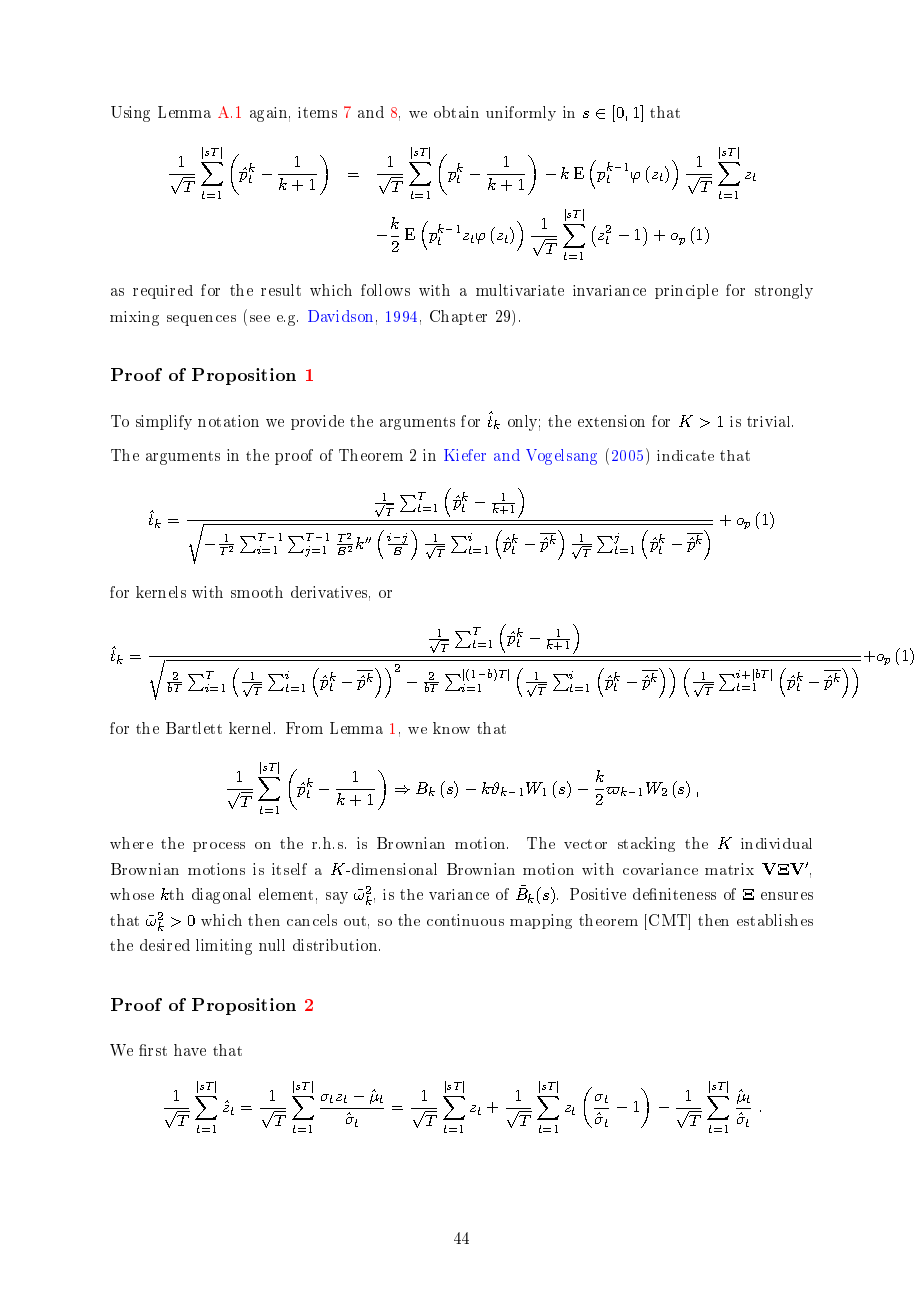 The width and height of the document is (924, 1308). I want to click on stacking, so click(646, 844).
